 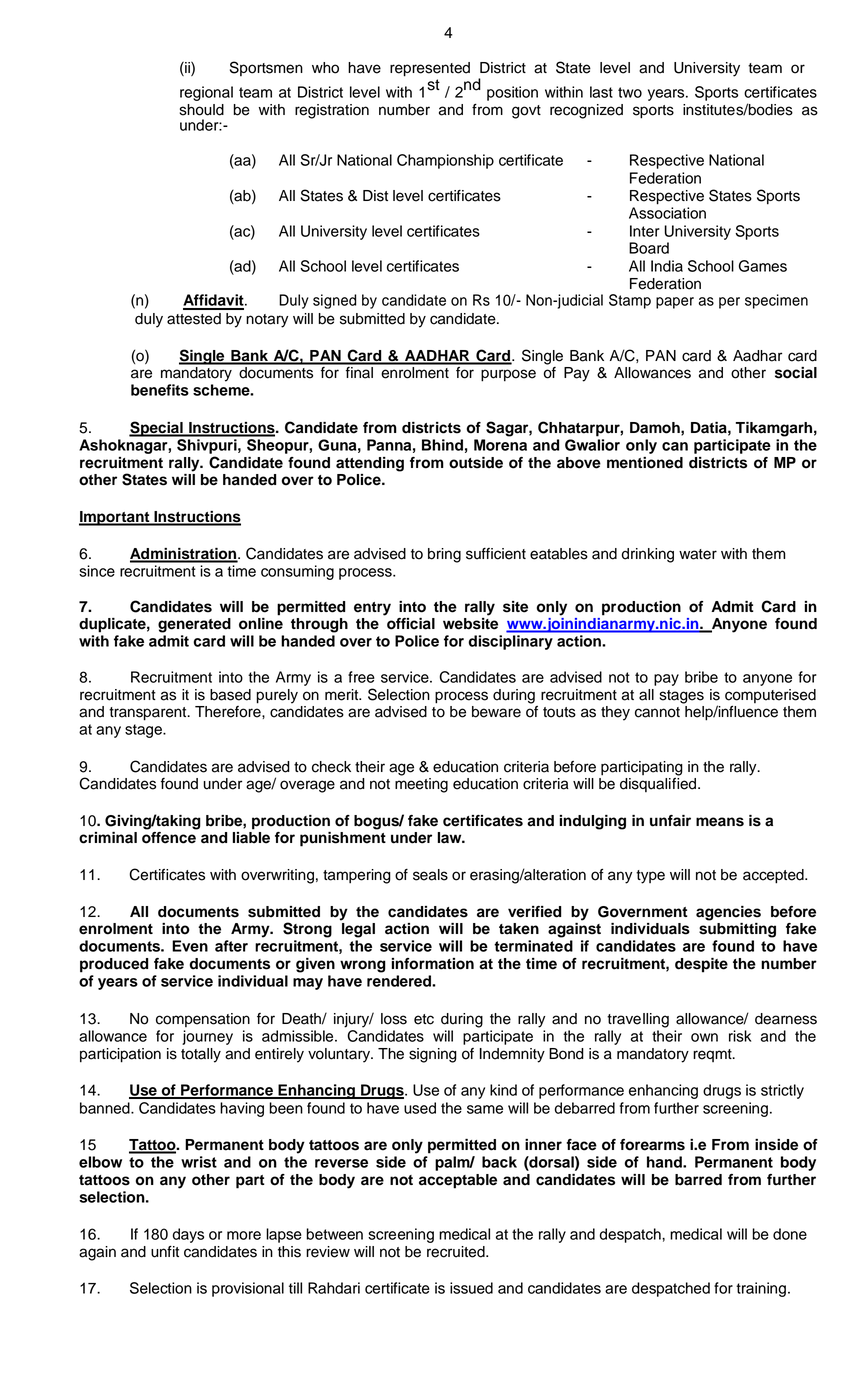 I want to click on represented, so click(x=430, y=69).
